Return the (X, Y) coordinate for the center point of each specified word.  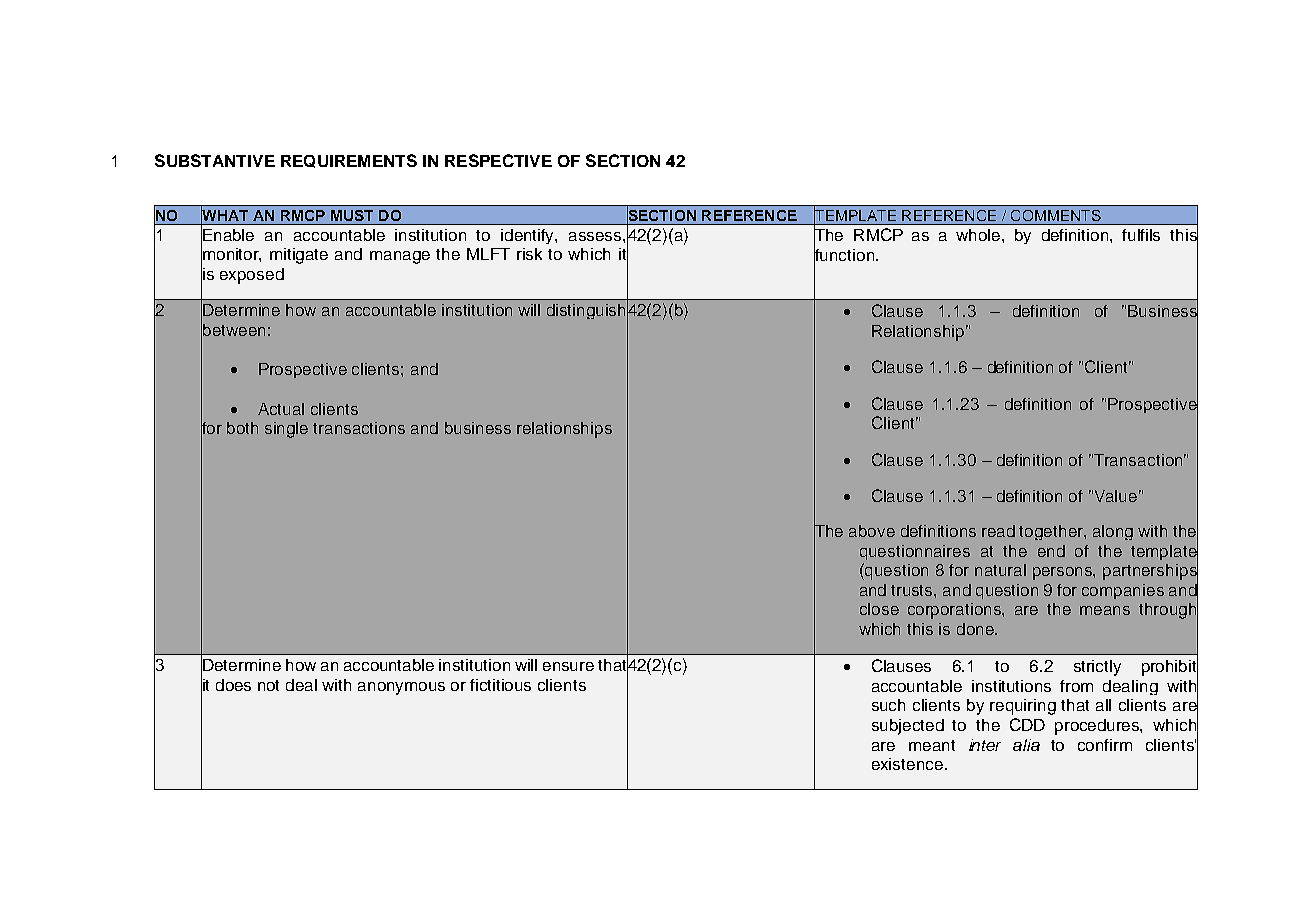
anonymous (401, 688)
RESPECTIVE (498, 160)
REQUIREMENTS (349, 161)
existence (907, 764)
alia (1026, 745)
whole (979, 235)
